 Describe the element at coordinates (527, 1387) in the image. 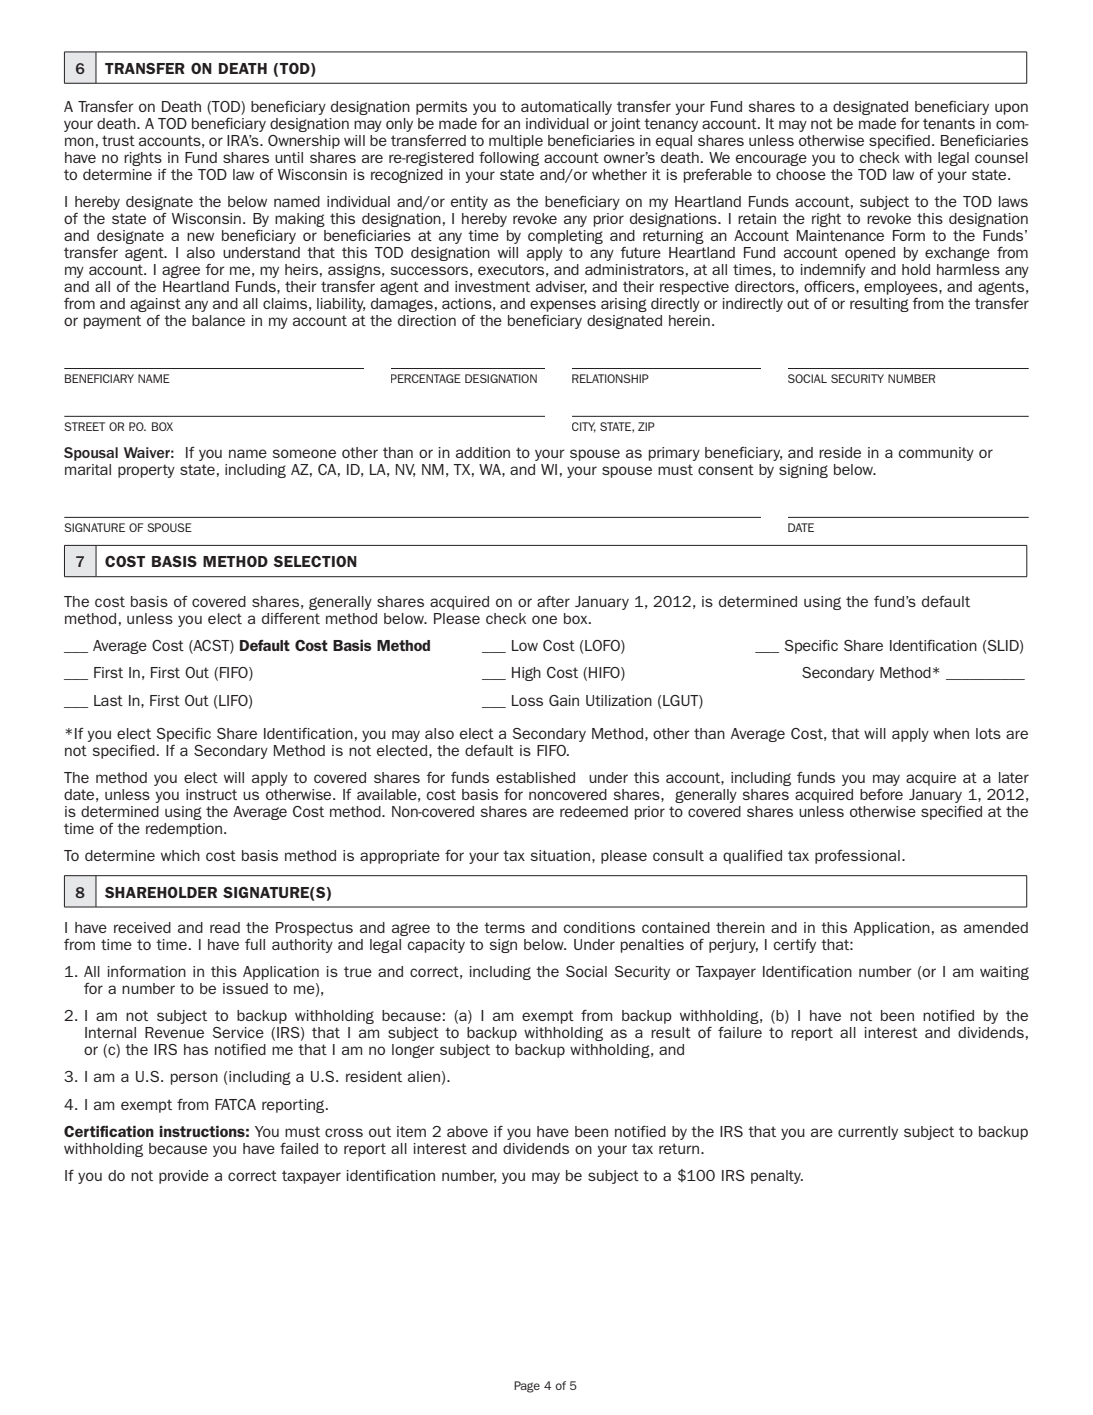

I see `Page` at that location.
